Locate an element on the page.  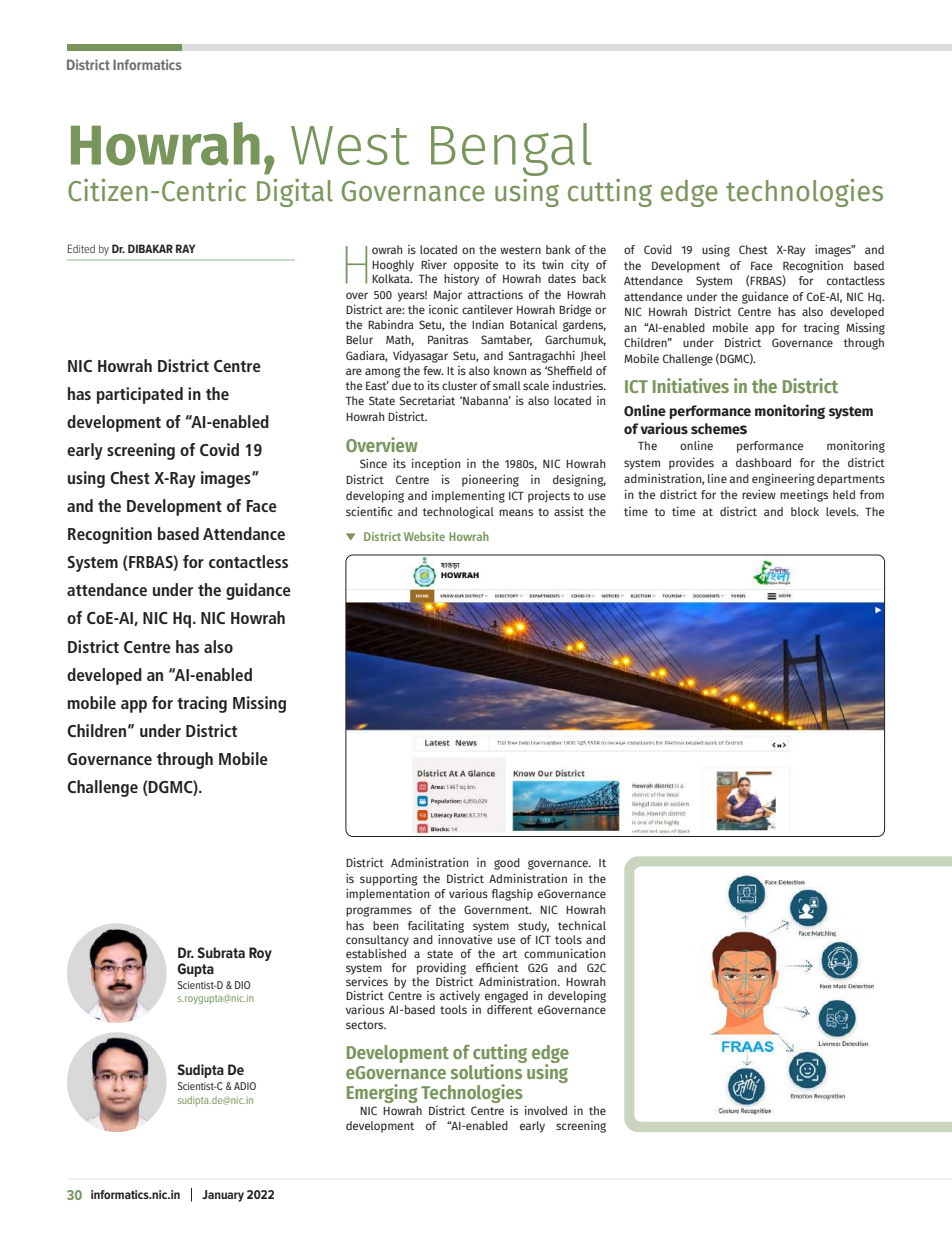
solutions is located at coordinates (488, 1070).
